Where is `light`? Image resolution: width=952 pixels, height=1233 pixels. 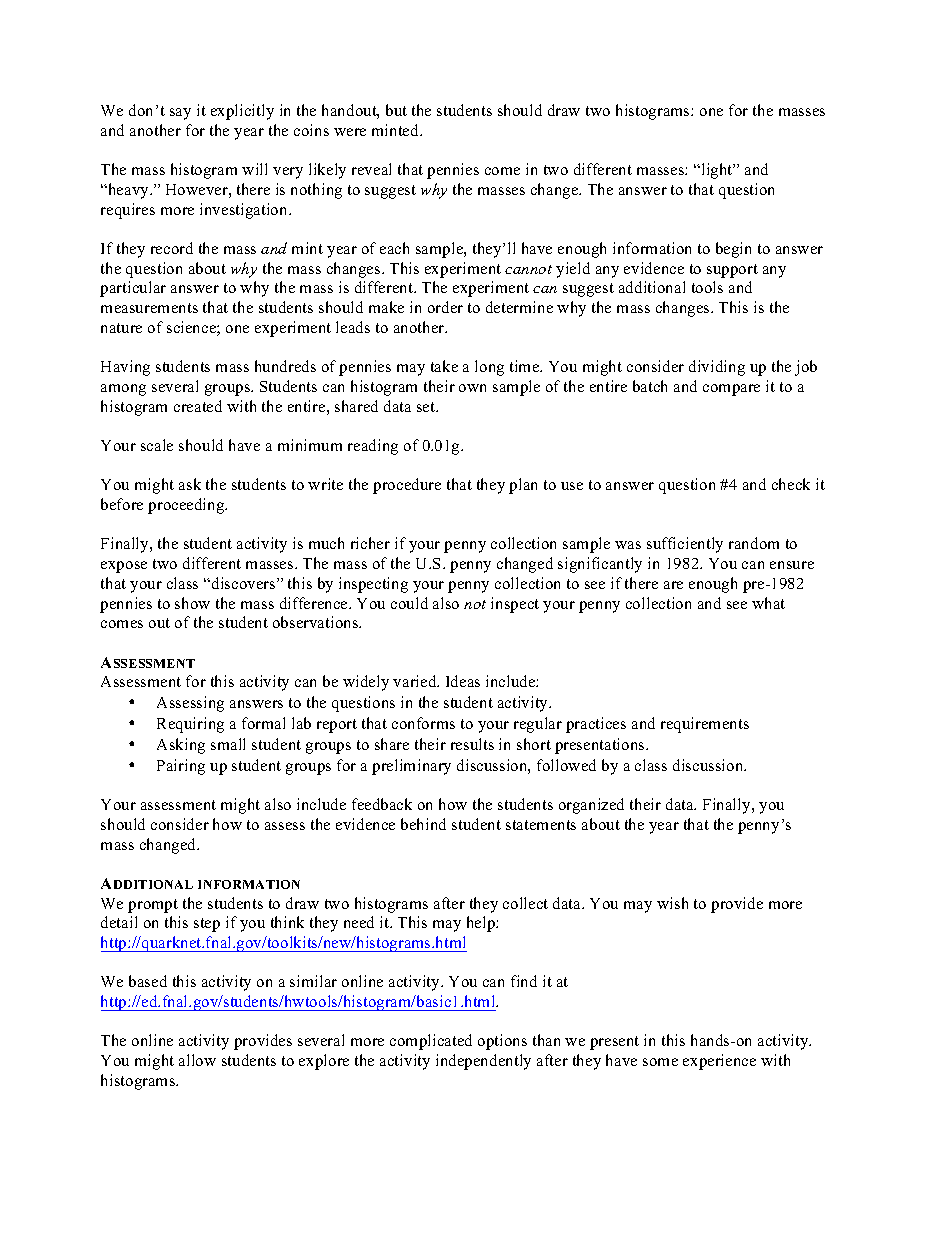
light is located at coordinates (717, 171).
